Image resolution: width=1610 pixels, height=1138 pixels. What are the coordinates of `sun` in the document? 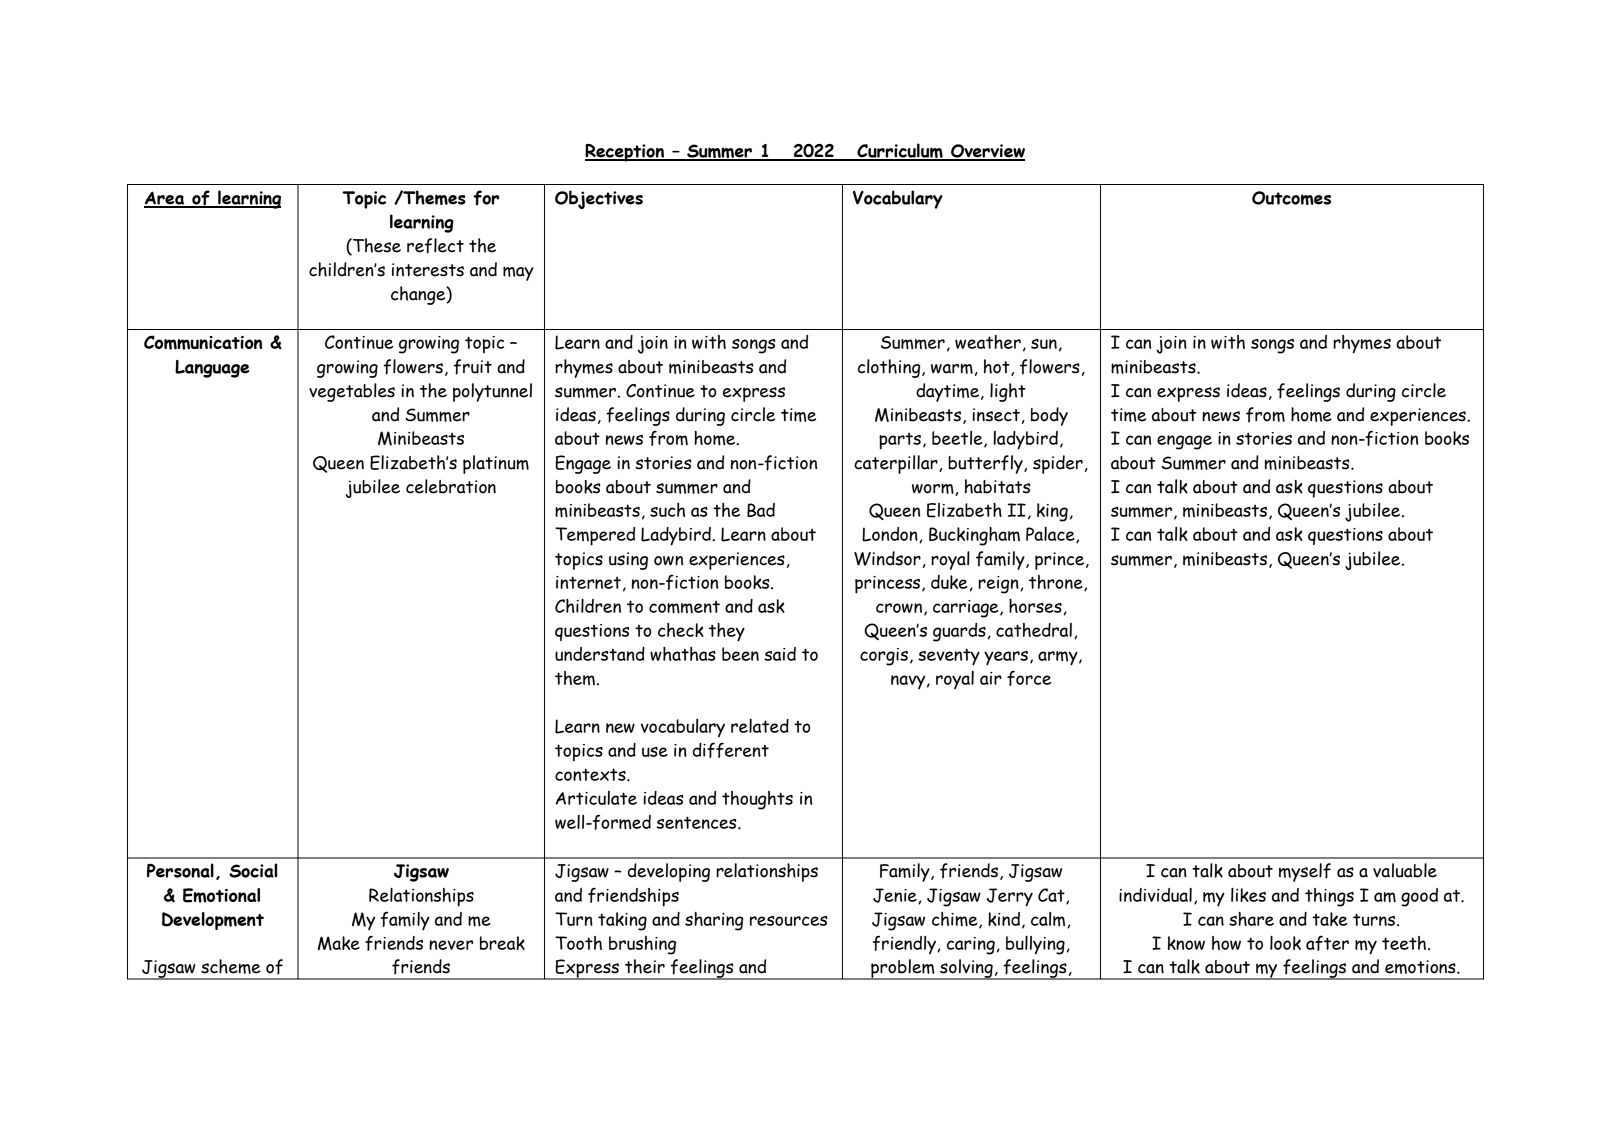 It's located at (1044, 344).
